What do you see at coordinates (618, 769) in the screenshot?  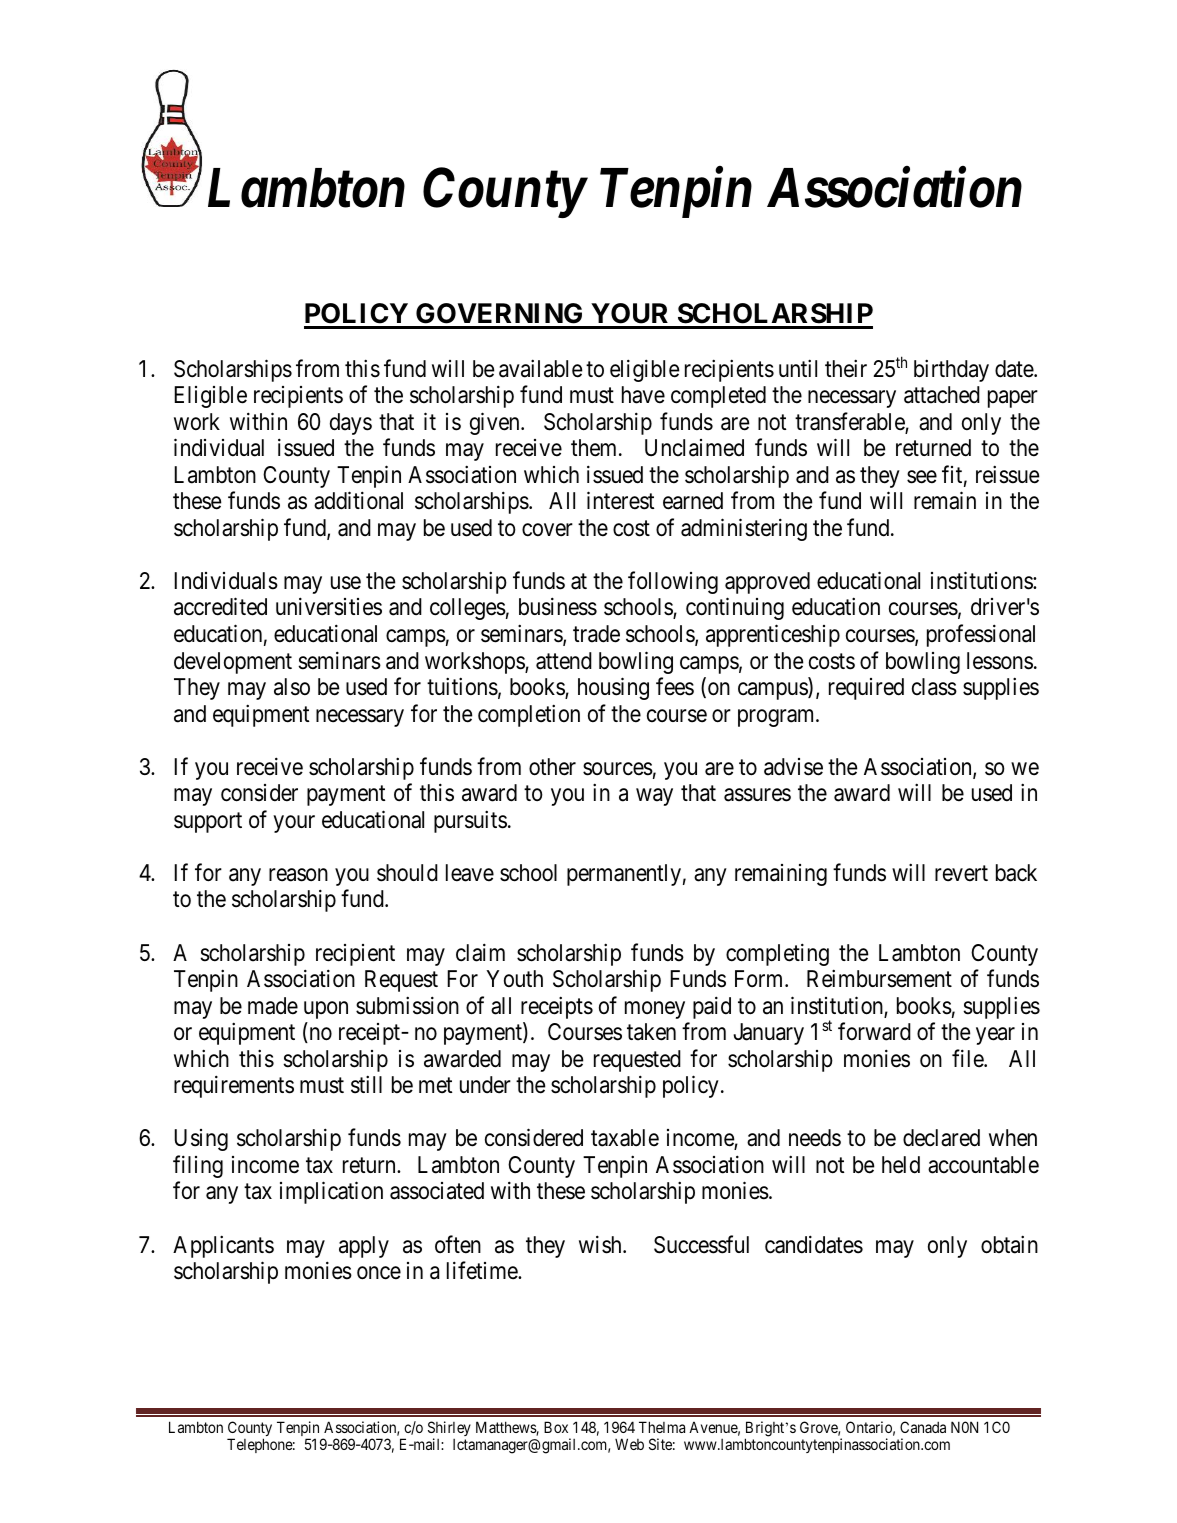 I see `sources` at bounding box center [618, 769].
